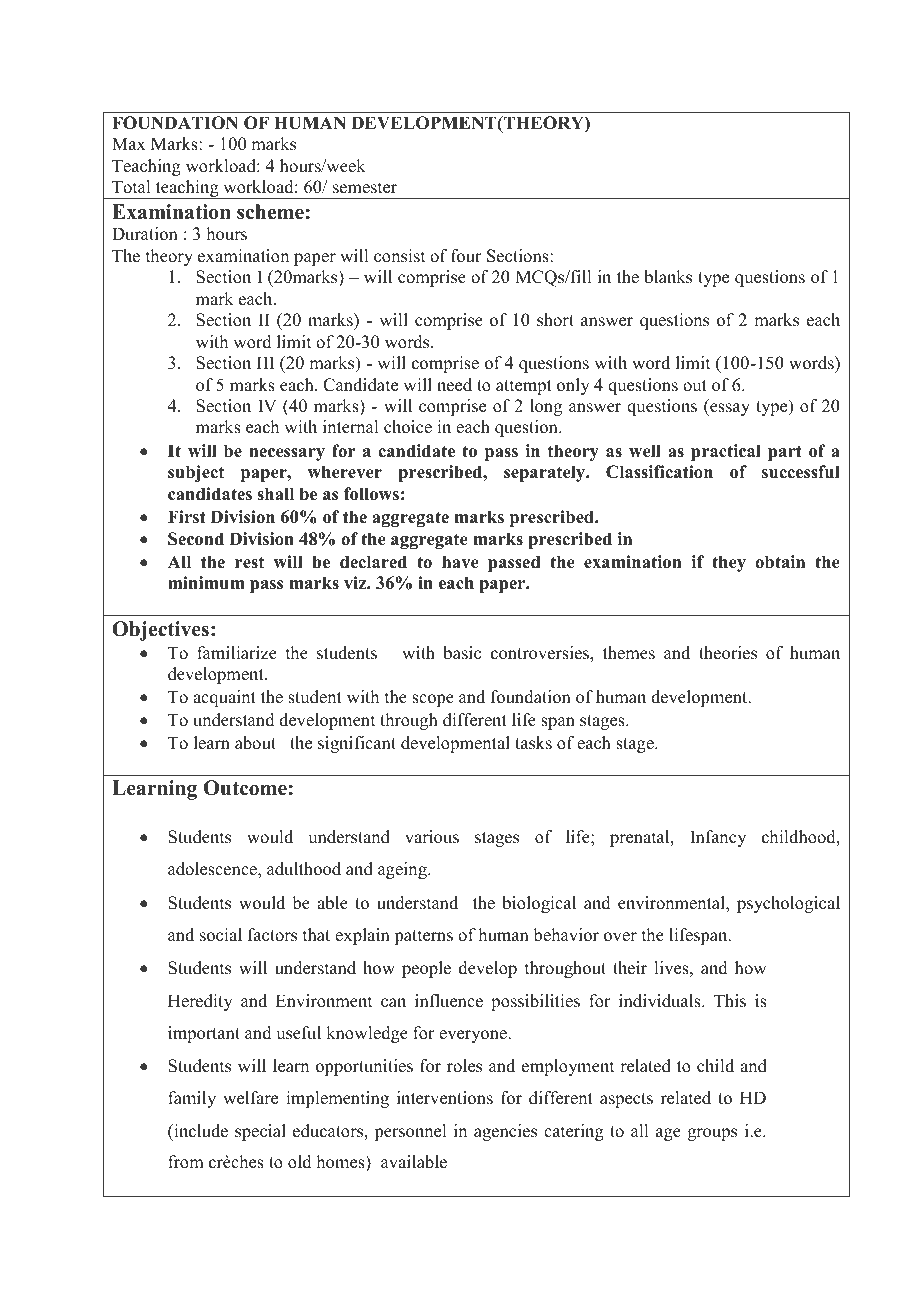 The width and height of the screenshot is (924, 1308). Describe the element at coordinates (365, 188) in the screenshot. I see `semester` at that location.
